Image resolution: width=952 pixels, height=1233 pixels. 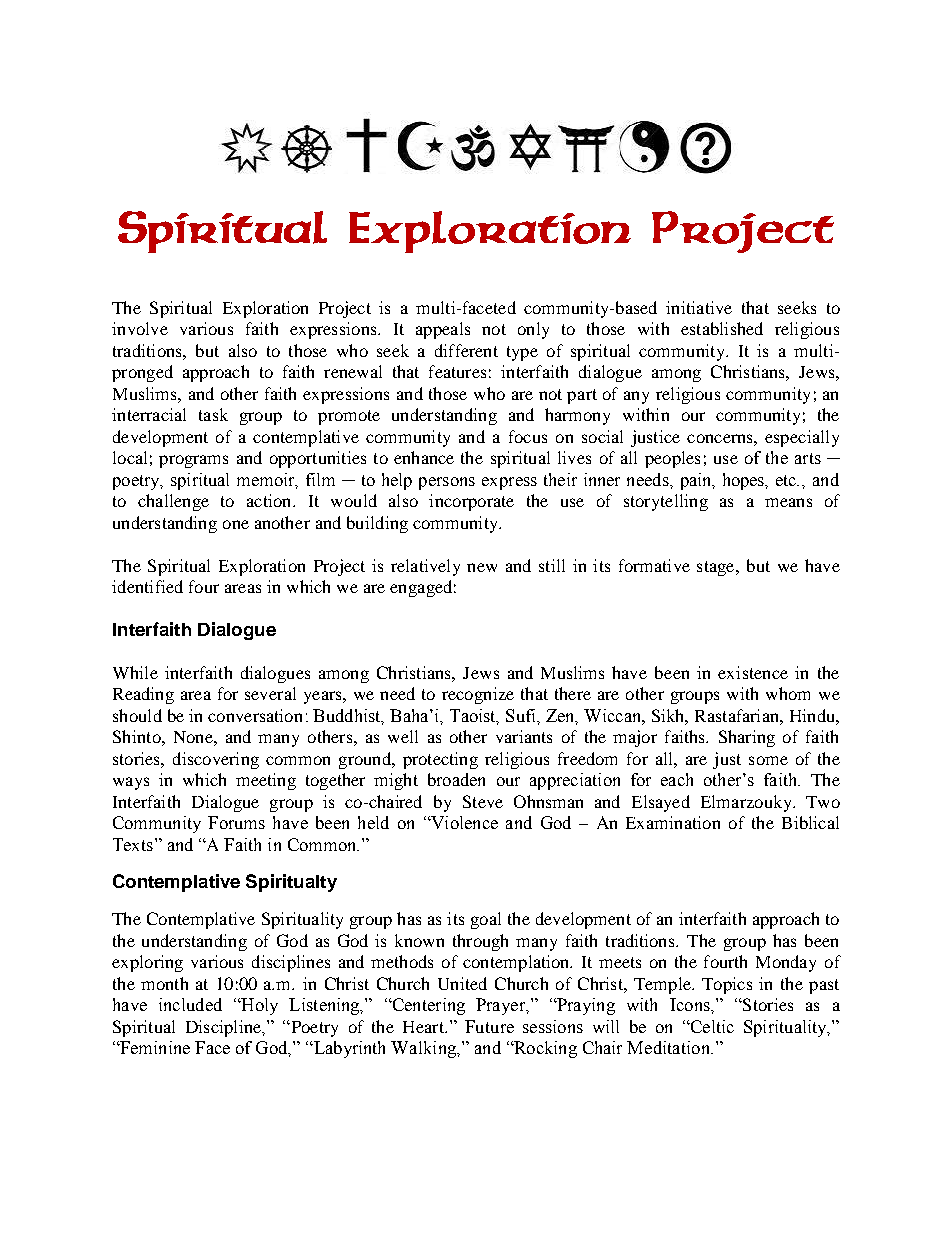 I want to click on Future, so click(x=489, y=1026).
